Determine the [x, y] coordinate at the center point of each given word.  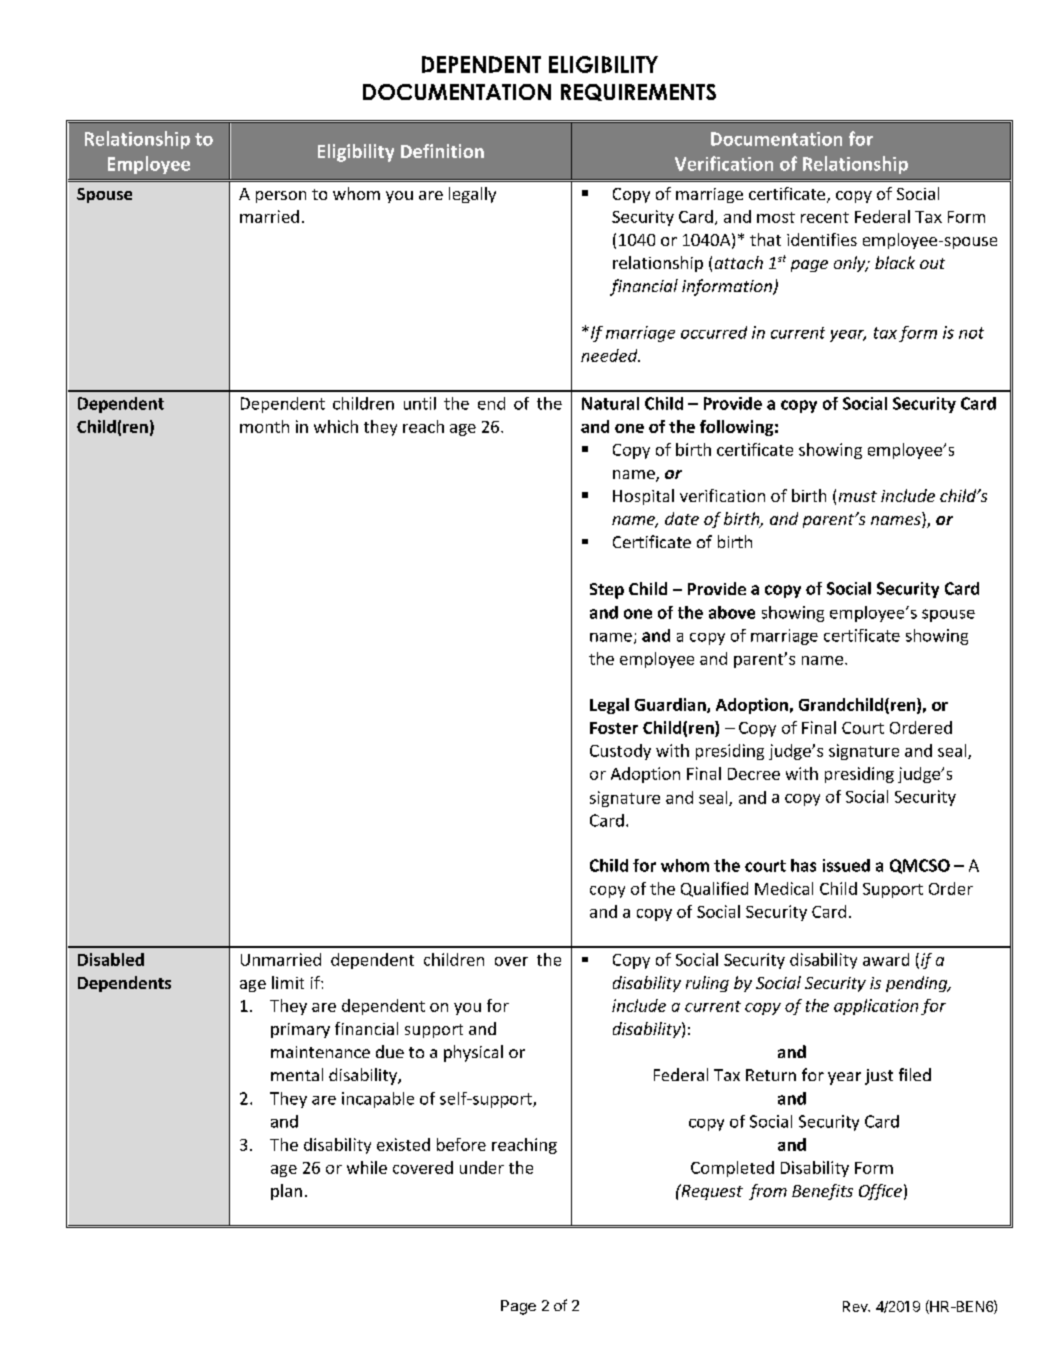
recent [825, 217]
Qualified [714, 889]
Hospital [643, 497]
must [858, 496]
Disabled [111, 959]
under [482, 1167]
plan [286, 1192]
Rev [856, 1306]
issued [846, 865]
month [264, 426]
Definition [442, 151]
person [281, 197]
